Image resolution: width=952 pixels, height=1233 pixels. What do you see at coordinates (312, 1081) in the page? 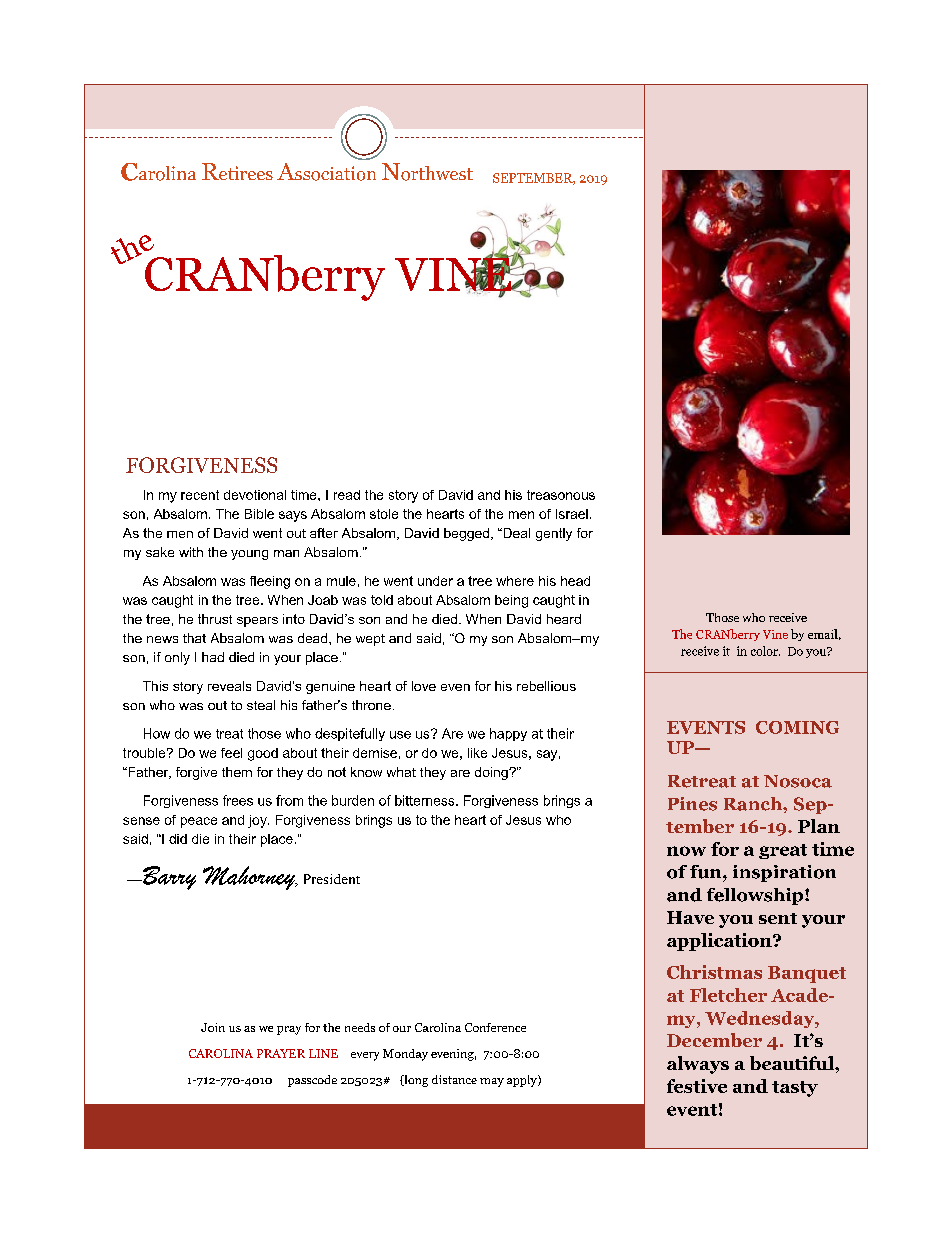
I see `passcode` at bounding box center [312, 1081].
